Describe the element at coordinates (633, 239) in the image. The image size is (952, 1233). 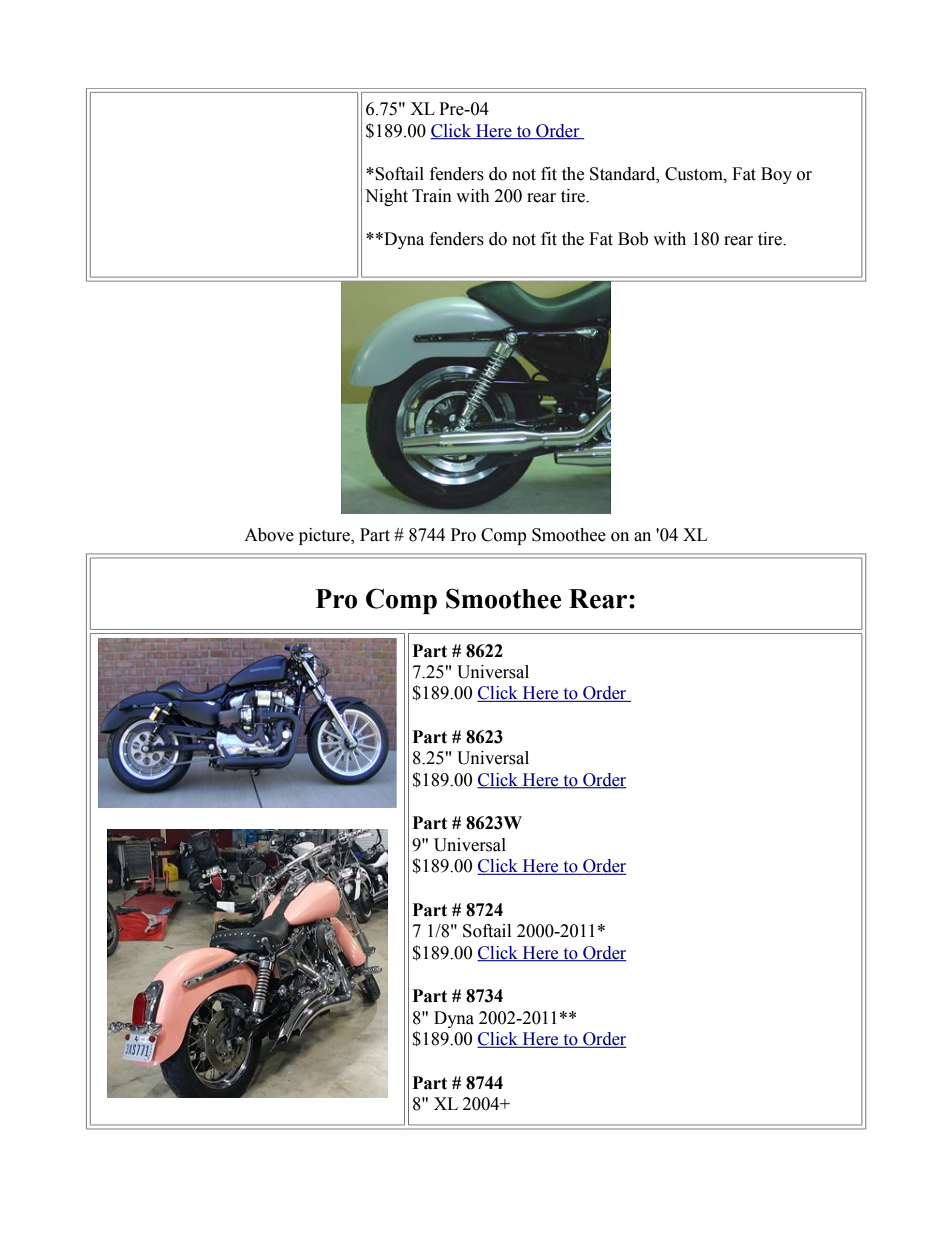
I see `Bob` at that location.
